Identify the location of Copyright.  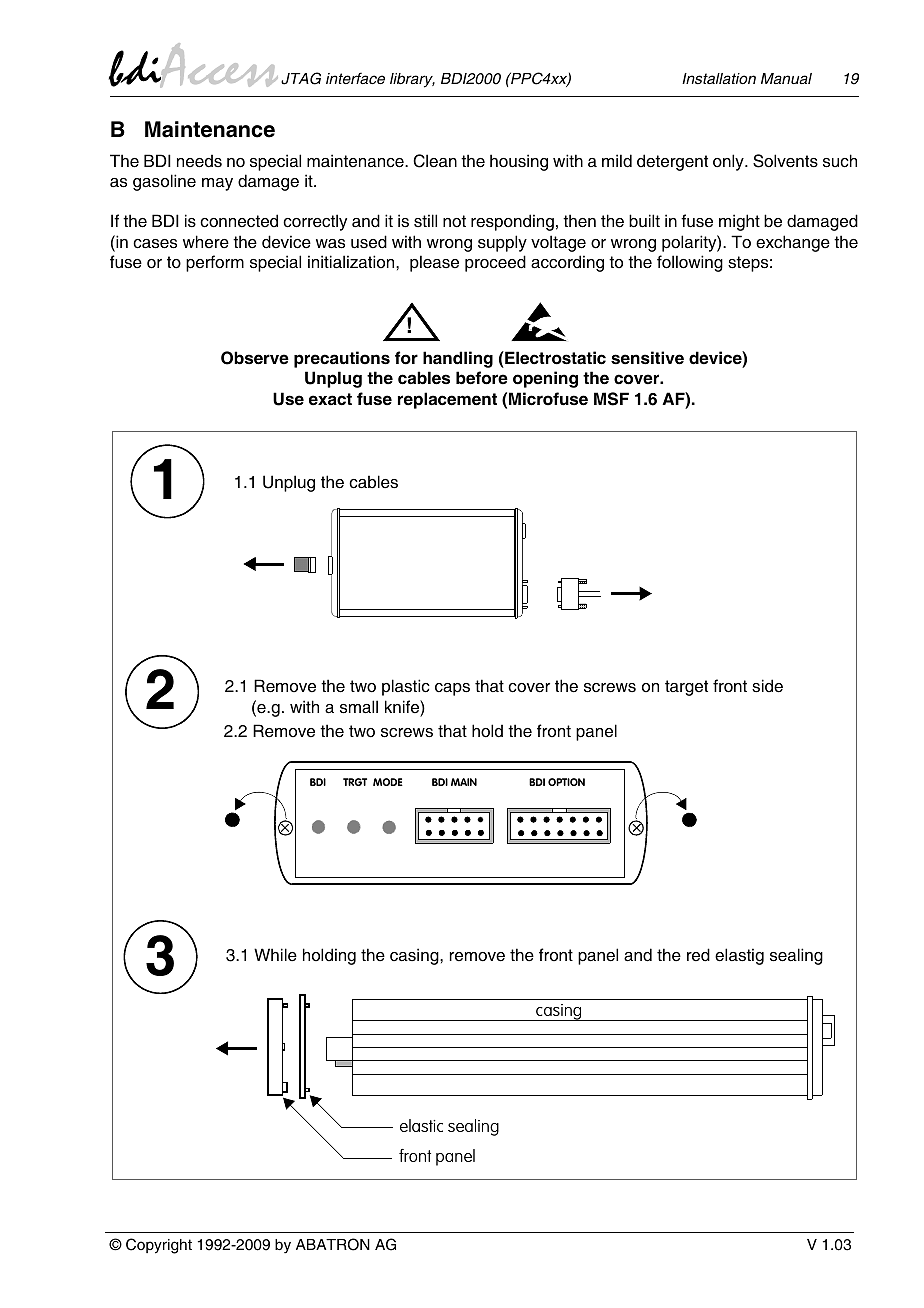
(159, 1246).
